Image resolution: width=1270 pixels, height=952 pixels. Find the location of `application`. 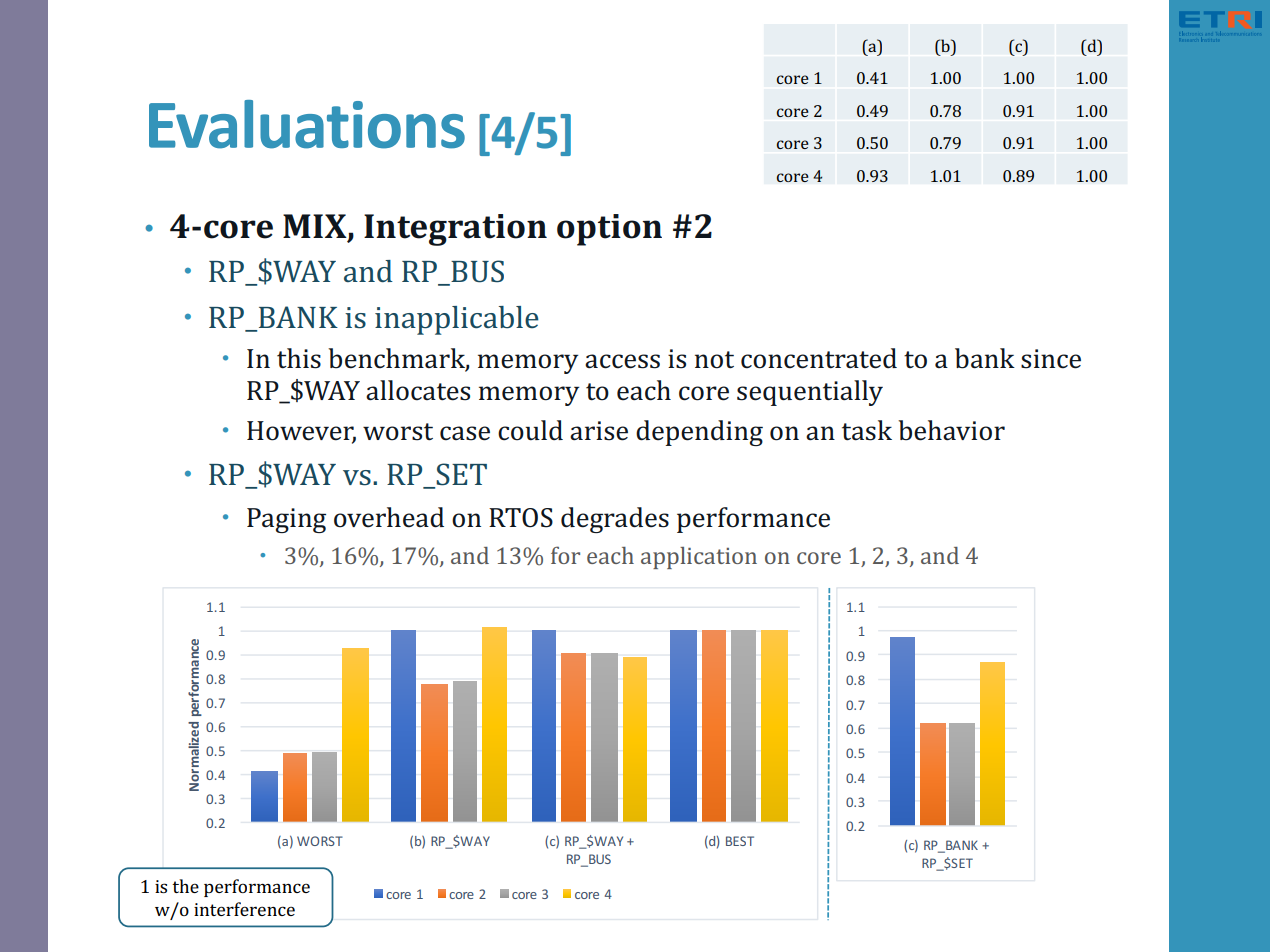

application is located at coordinates (699, 558).
